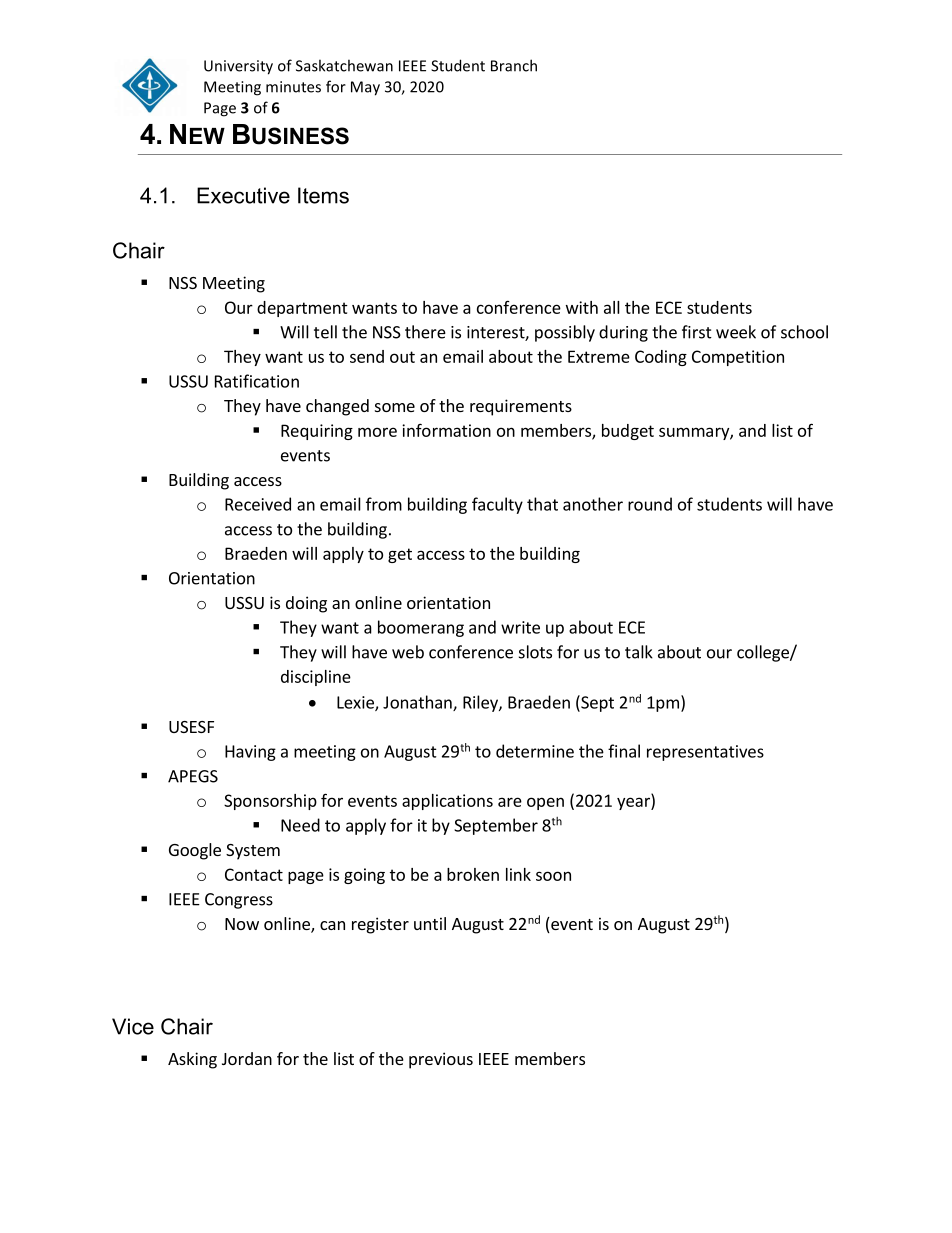 The image size is (952, 1233). What do you see at coordinates (192, 1060) in the screenshot?
I see `Asking` at bounding box center [192, 1060].
